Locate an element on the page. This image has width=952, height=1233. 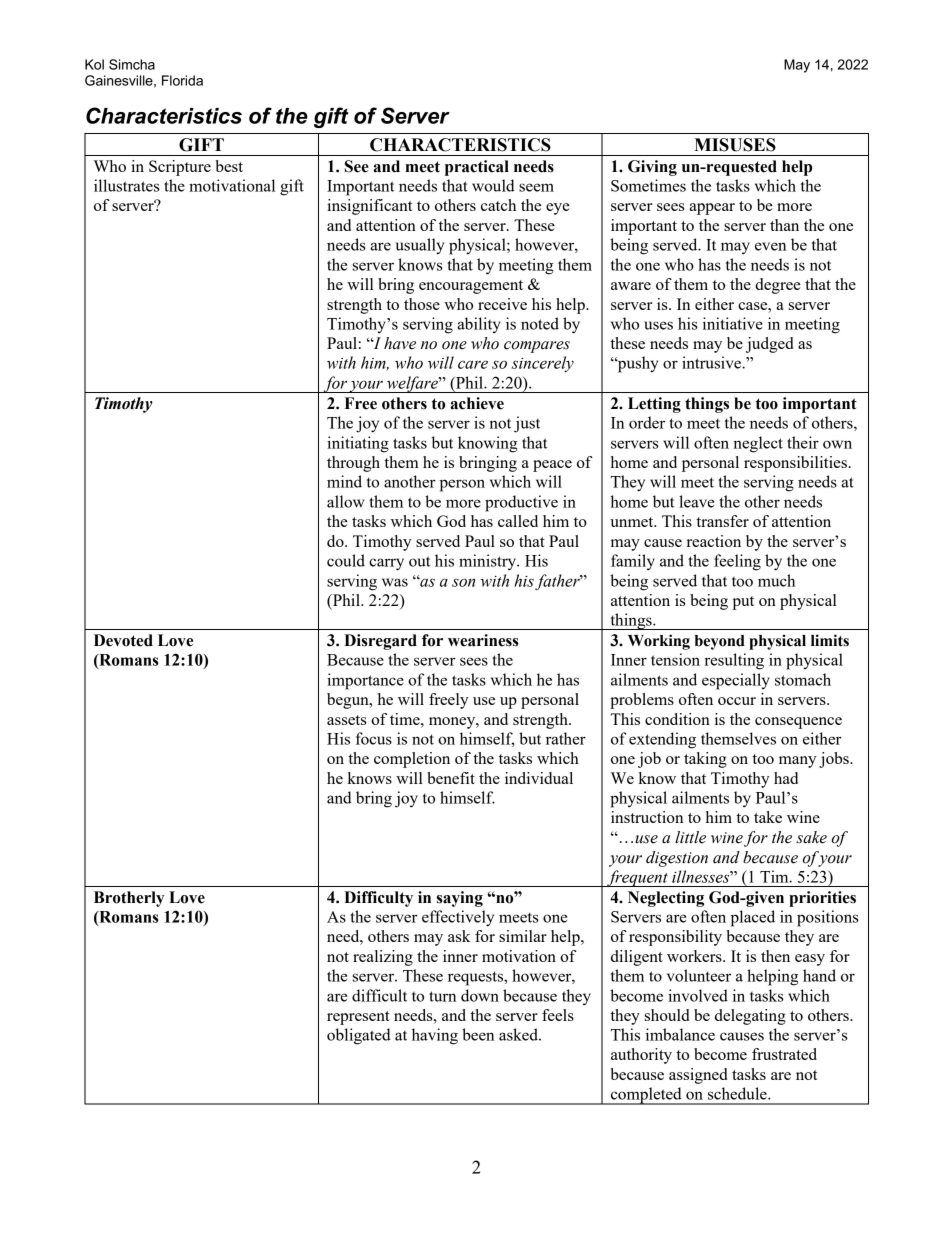
obligated is located at coordinates (359, 1036).
